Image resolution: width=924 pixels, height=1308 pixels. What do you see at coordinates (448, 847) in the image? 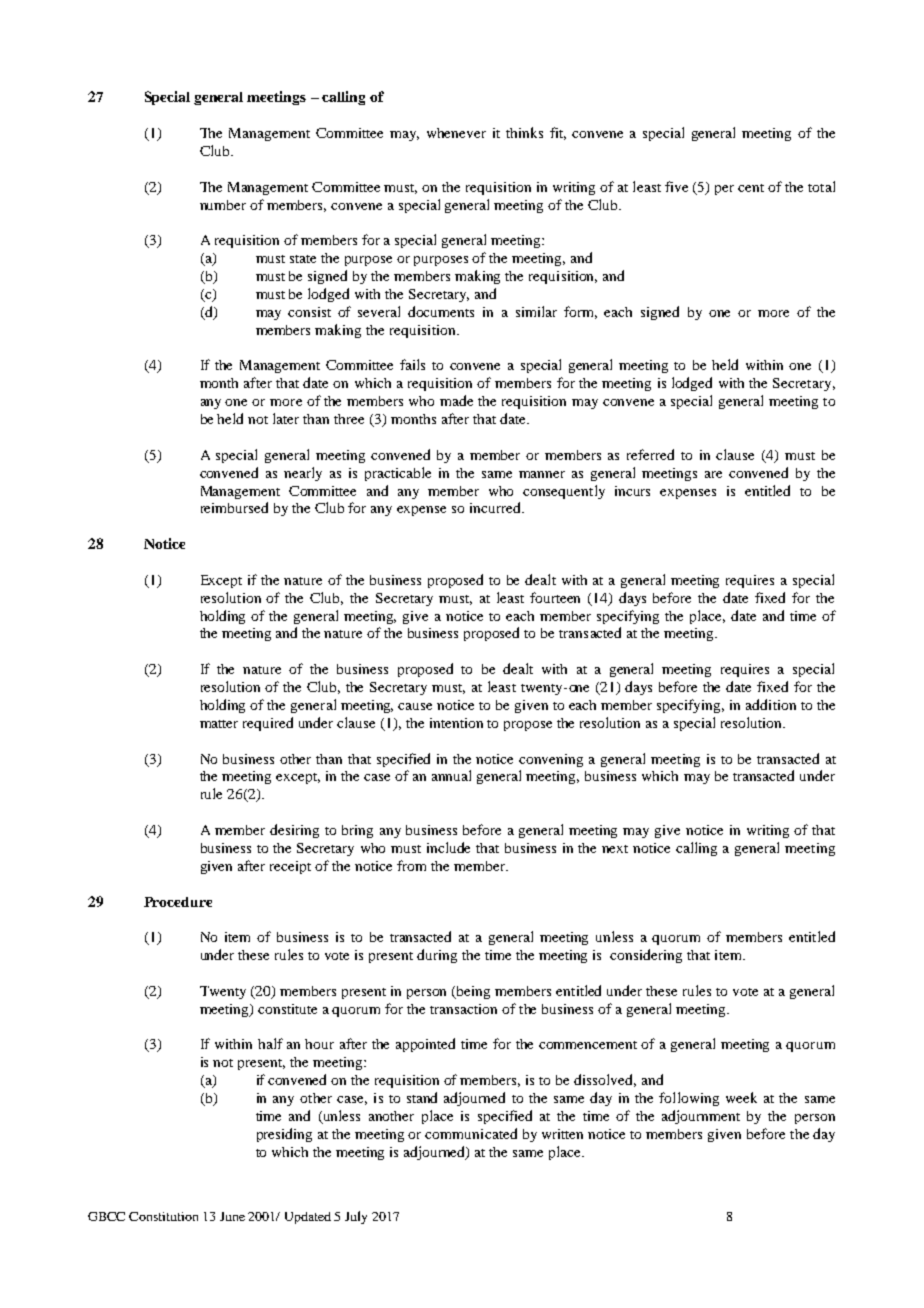
I see `include` at bounding box center [448, 847].
